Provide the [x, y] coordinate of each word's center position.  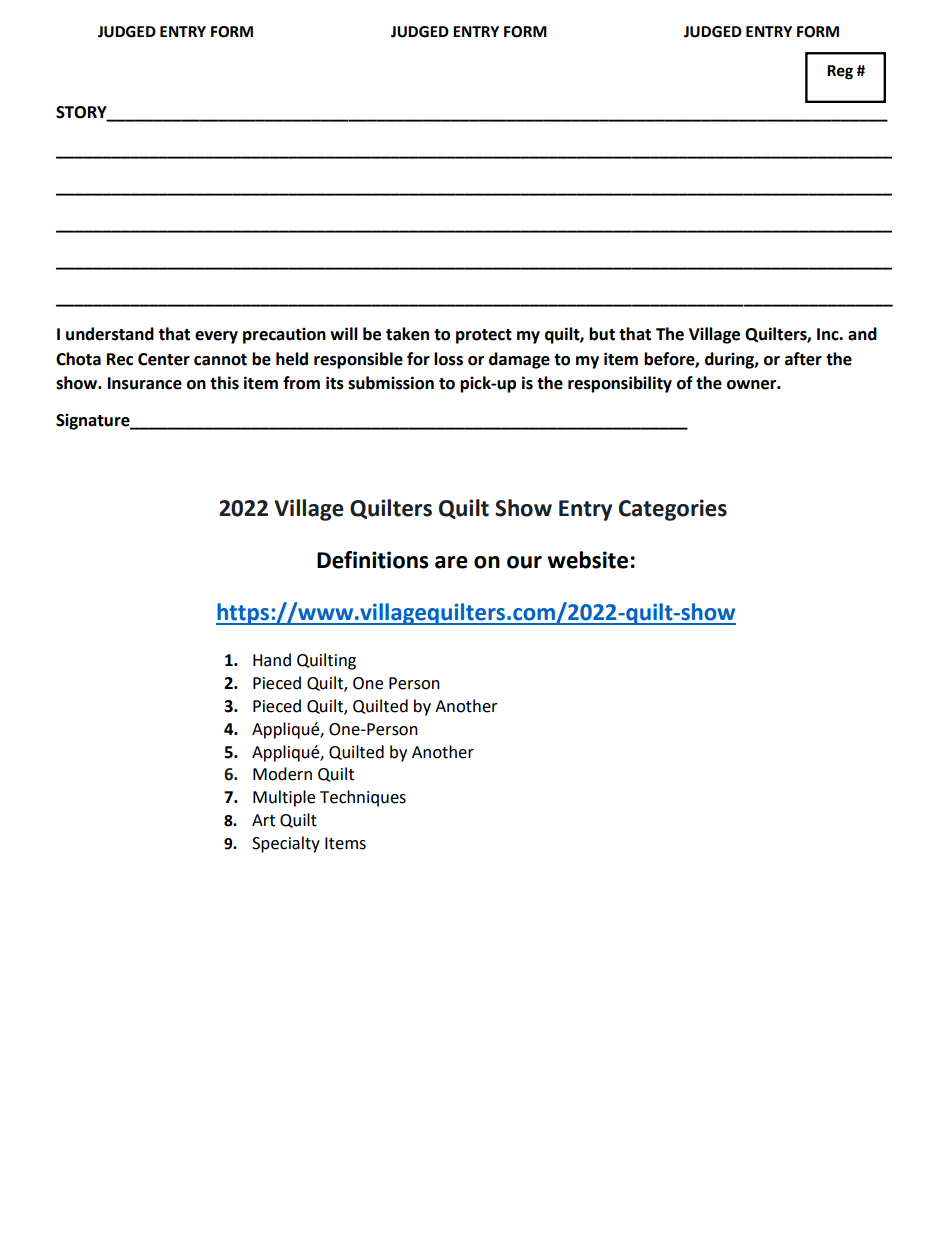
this [224, 383]
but [602, 334]
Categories [673, 510]
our [524, 562]
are [451, 562]
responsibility [620, 384]
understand [110, 334]
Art [263, 820]
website [587, 560]
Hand [272, 660]
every [216, 337]
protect [484, 336]
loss [448, 359]
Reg [840, 72]
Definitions [373, 560]
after [803, 359]
